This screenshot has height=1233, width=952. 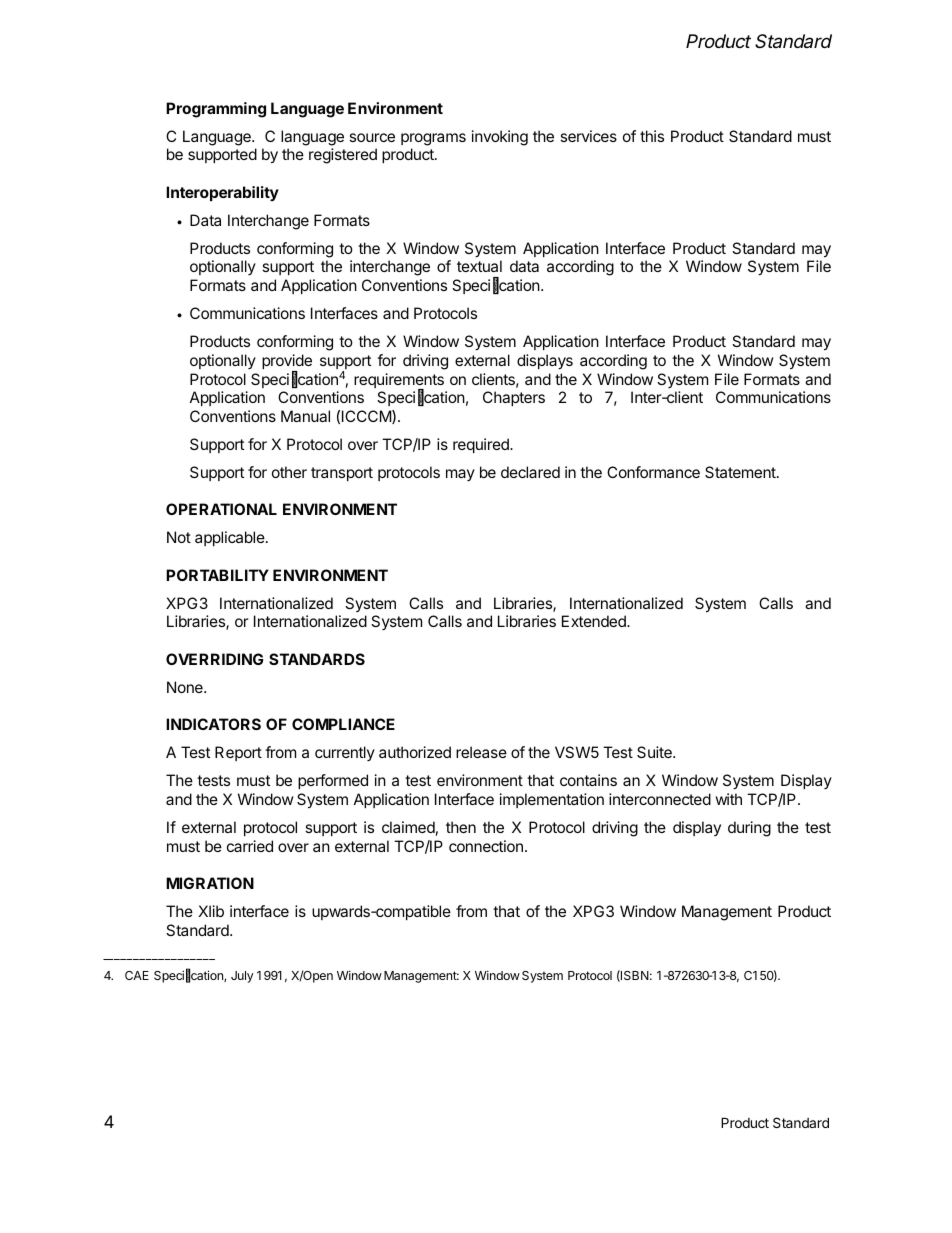 I want to click on this, so click(x=652, y=136).
